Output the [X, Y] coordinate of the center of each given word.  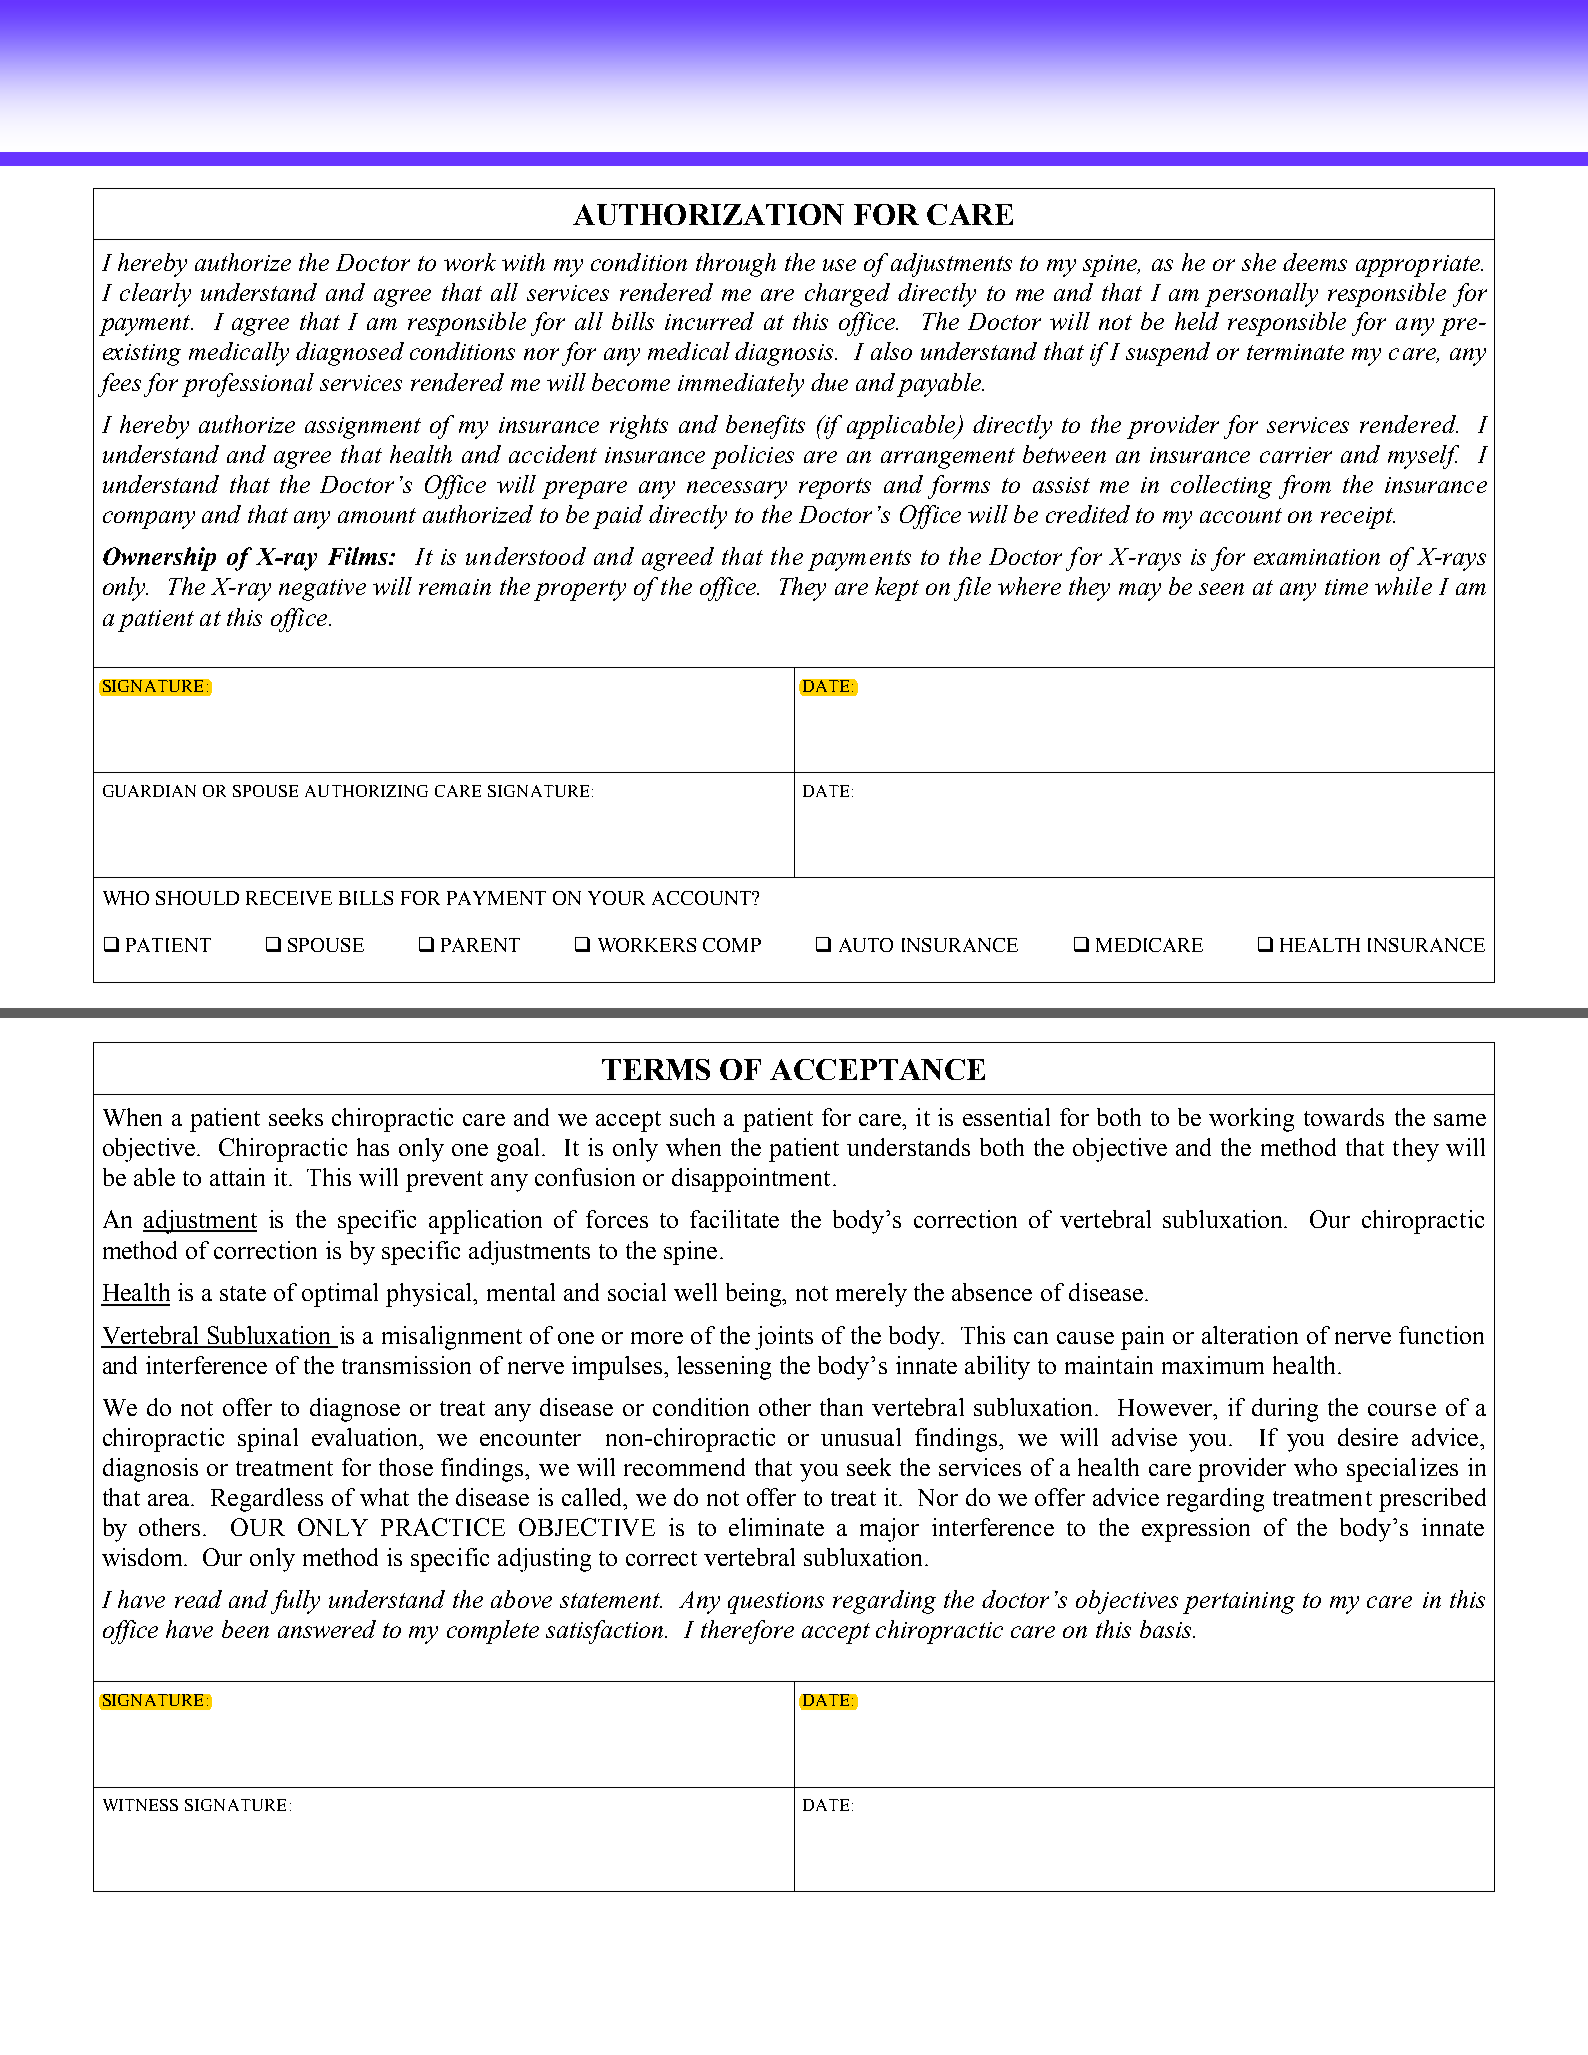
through [736, 265]
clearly [155, 295]
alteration [1250, 1335]
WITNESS [140, 1805]
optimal [340, 1295]
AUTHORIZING [366, 791]
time [1346, 587]
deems [1315, 262]
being [755, 1295]
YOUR [616, 898]
